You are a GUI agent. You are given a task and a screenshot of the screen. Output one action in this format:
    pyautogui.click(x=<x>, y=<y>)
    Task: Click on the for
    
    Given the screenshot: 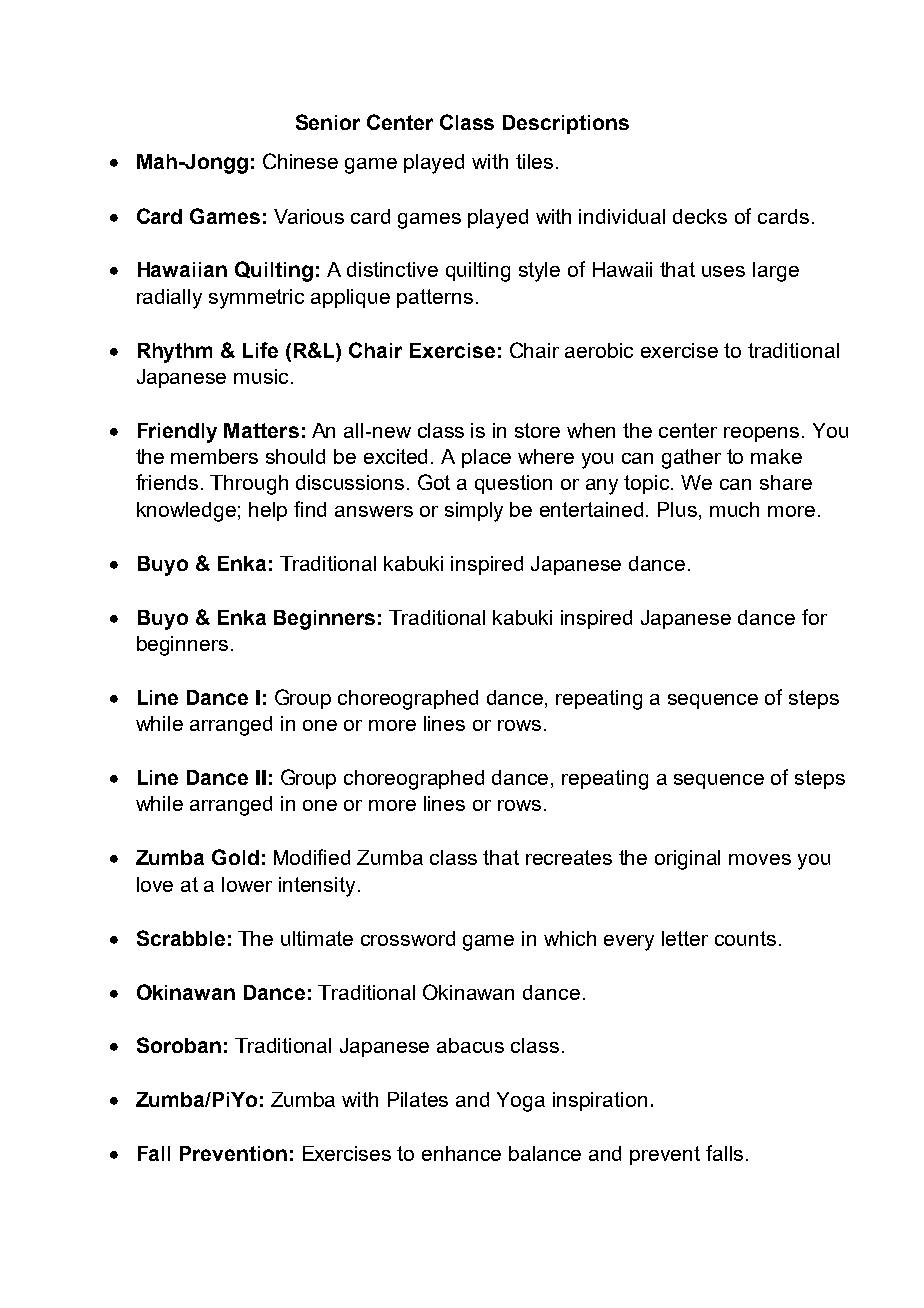 What is the action you would take?
    pyautogui.click(x=814, y=617)
